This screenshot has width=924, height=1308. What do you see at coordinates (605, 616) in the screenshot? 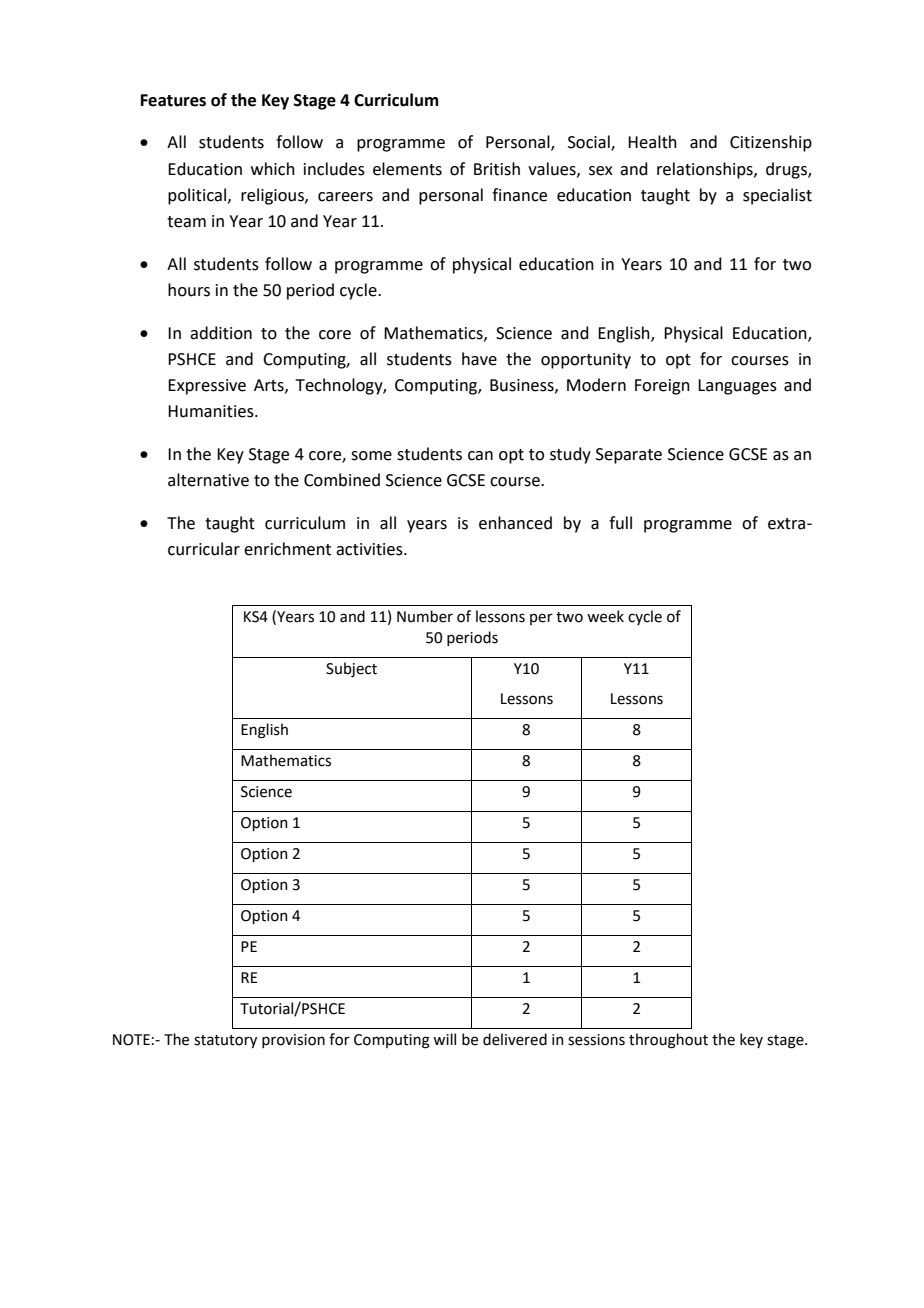
I see `week` at bounding box center [605, 616].
